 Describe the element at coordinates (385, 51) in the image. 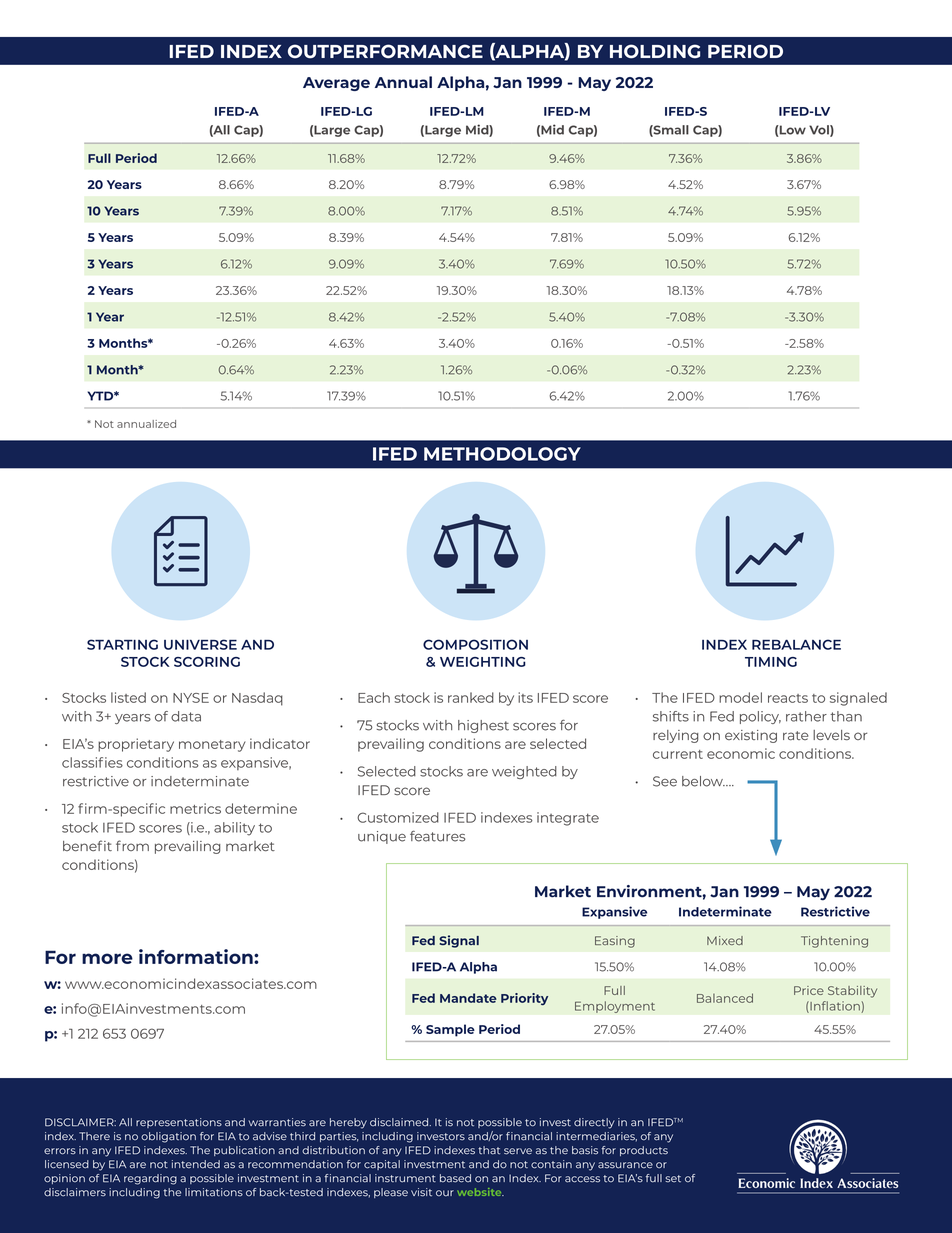

I see `OUTPERFORMANCE` at that location.
